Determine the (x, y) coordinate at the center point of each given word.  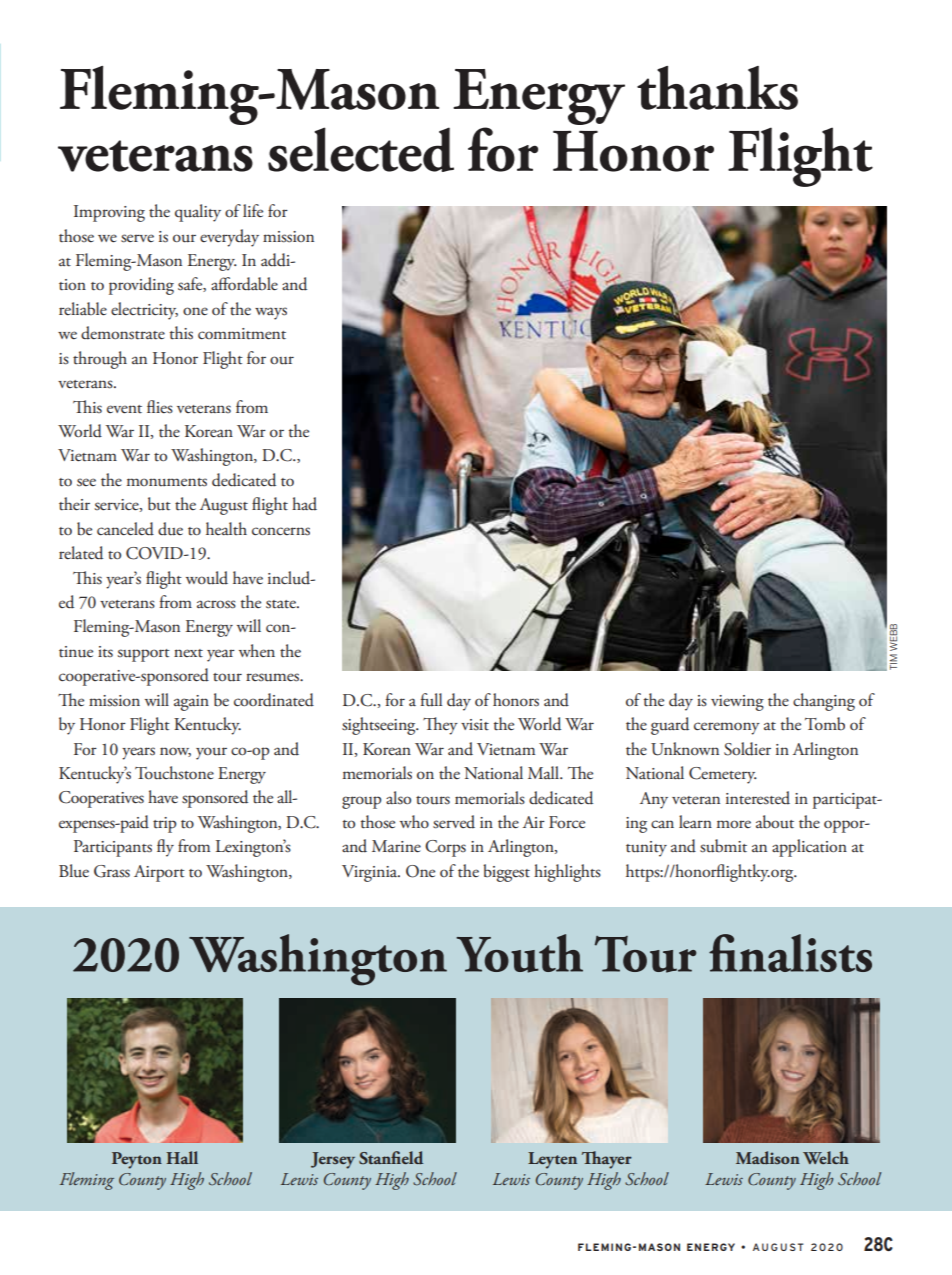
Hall (182, 1157)
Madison (768, 1158)
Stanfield (391, 1158)
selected (361, 149)
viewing (737, 703)
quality (198, 213)
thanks (717, 88)
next (188, 653)
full (431, 700)
